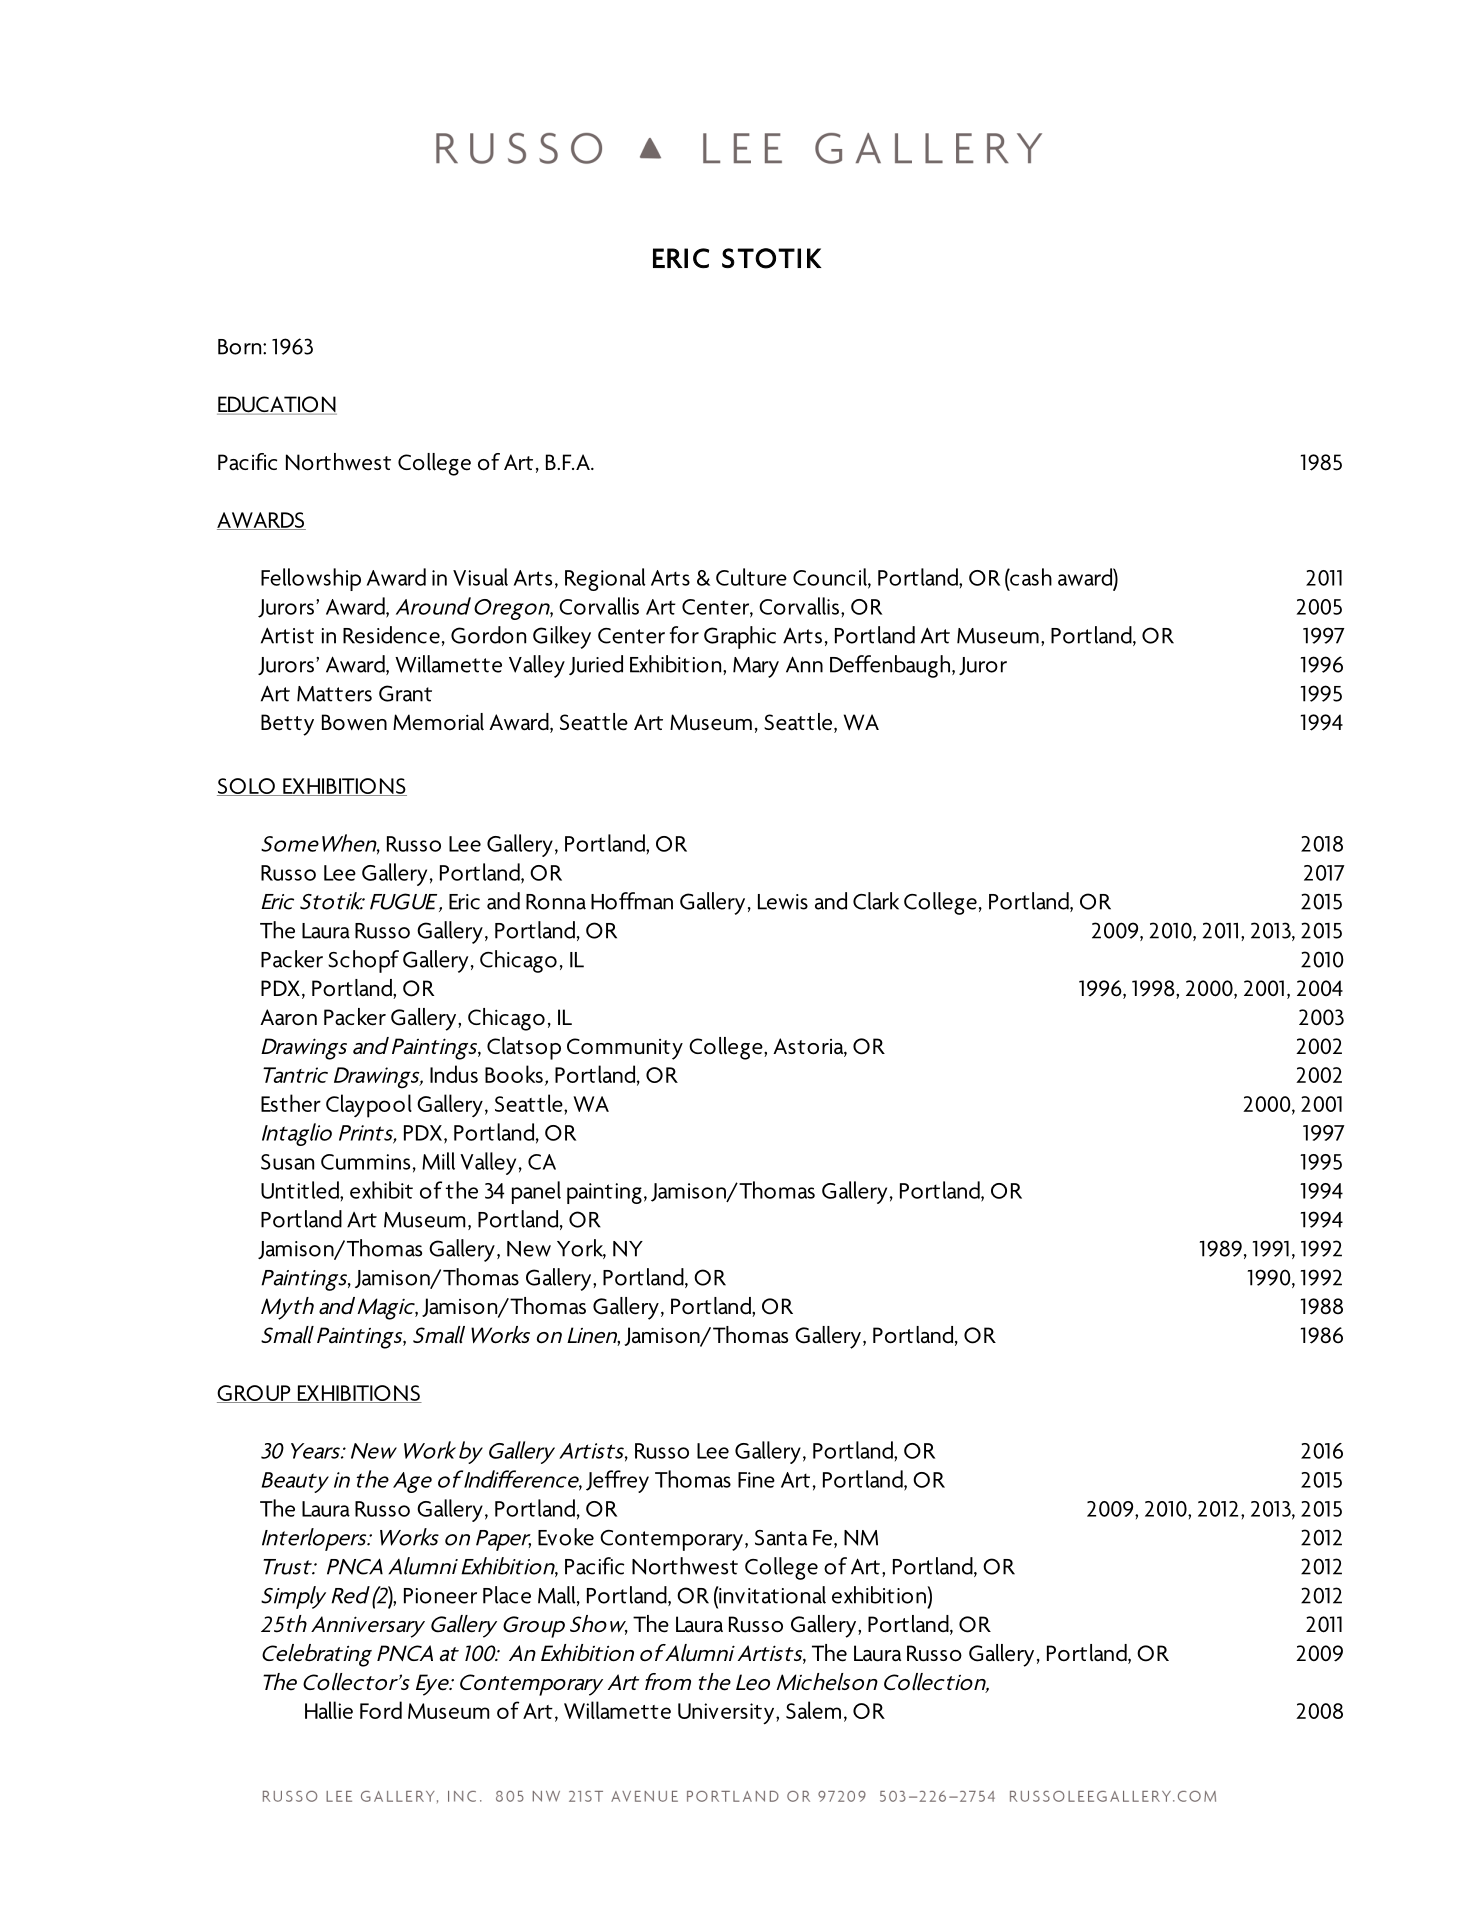  I want to click on Hallie, so click(329, 1710).
